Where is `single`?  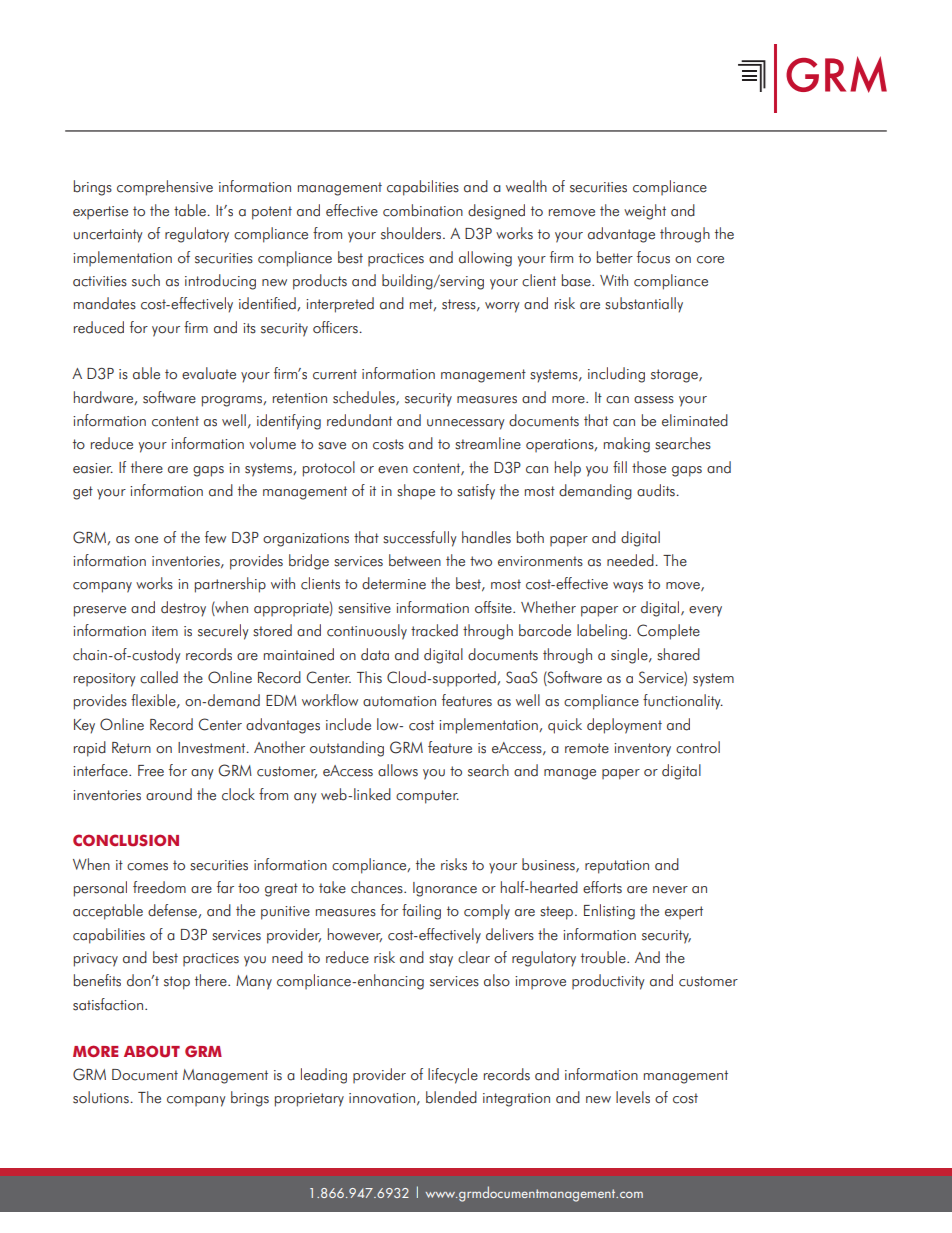 single is located at coordinates (630, 656).
